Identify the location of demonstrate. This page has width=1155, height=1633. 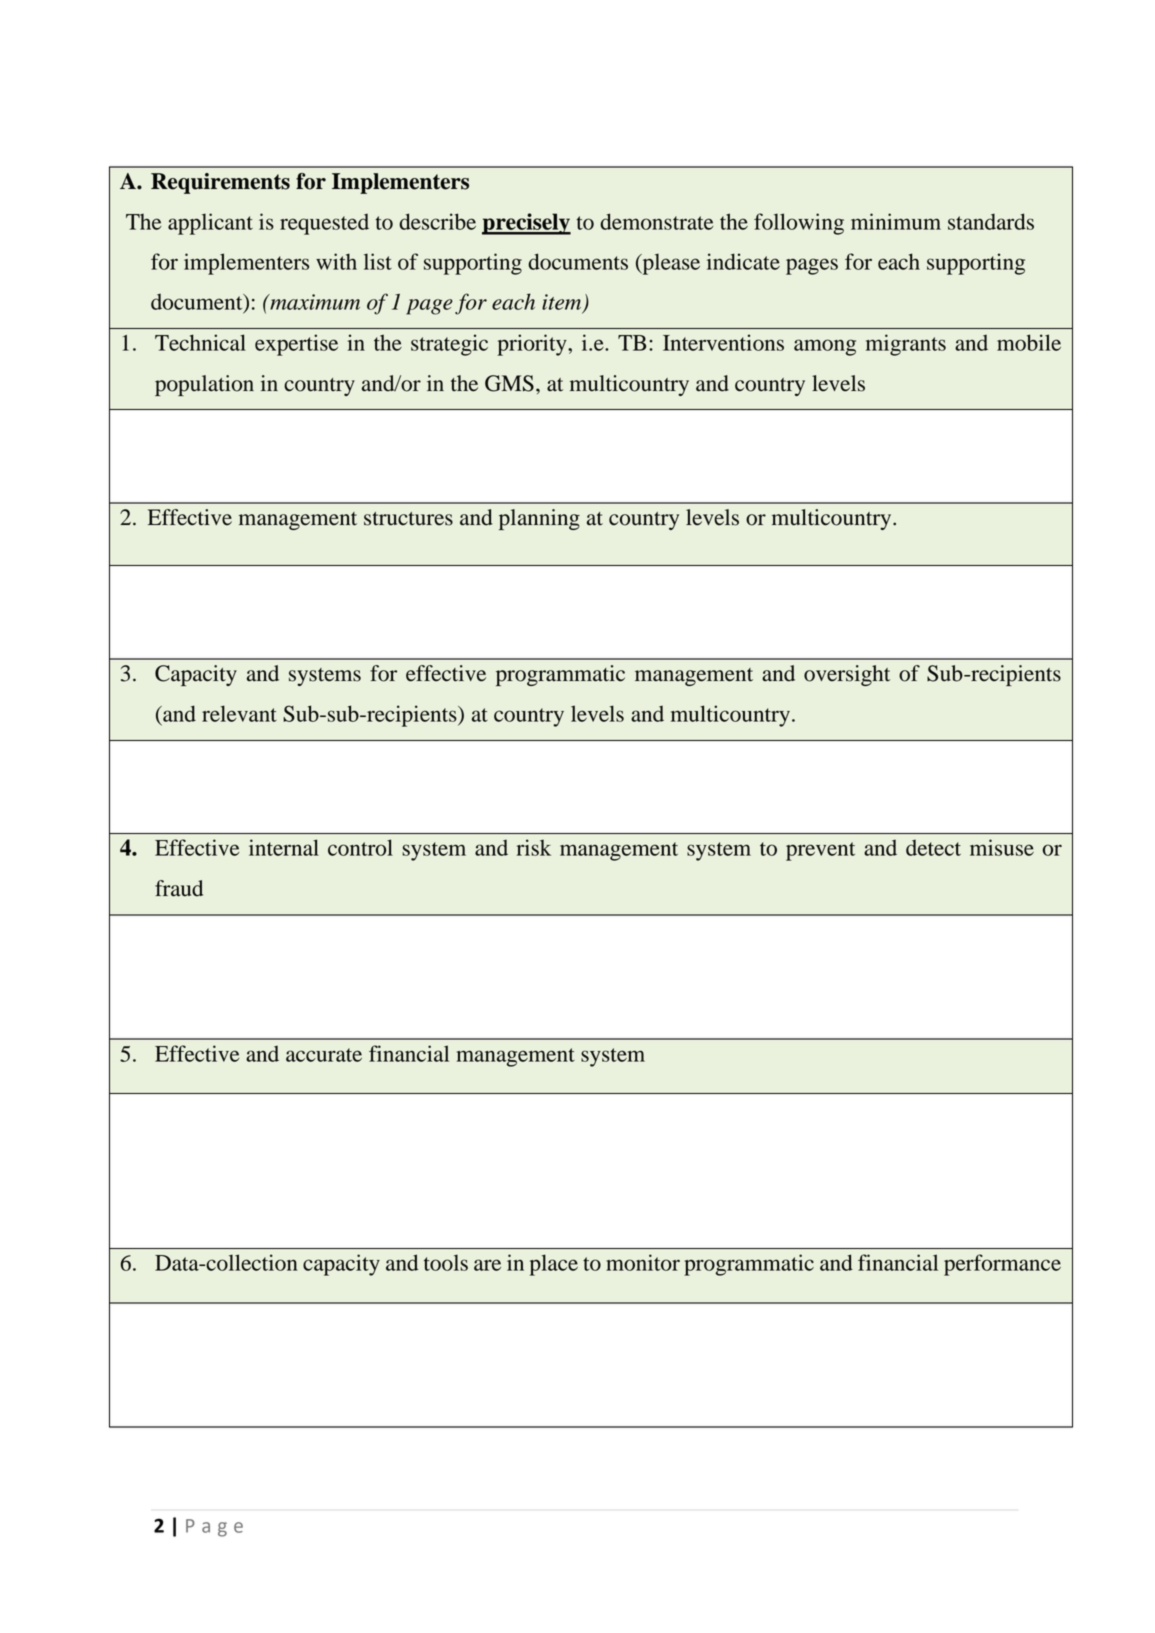
(657, 221).
